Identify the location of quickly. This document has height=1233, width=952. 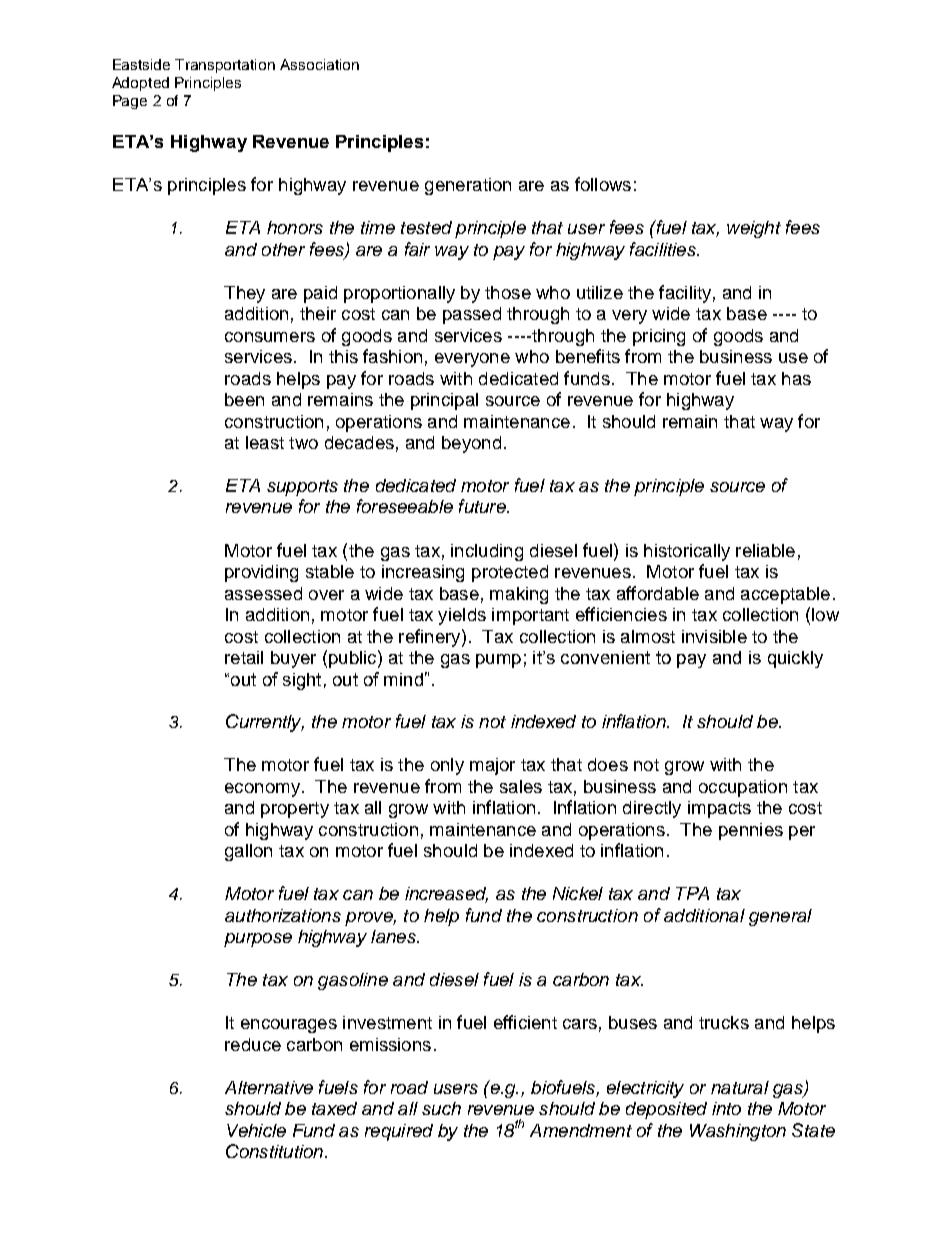
(795, 659).
